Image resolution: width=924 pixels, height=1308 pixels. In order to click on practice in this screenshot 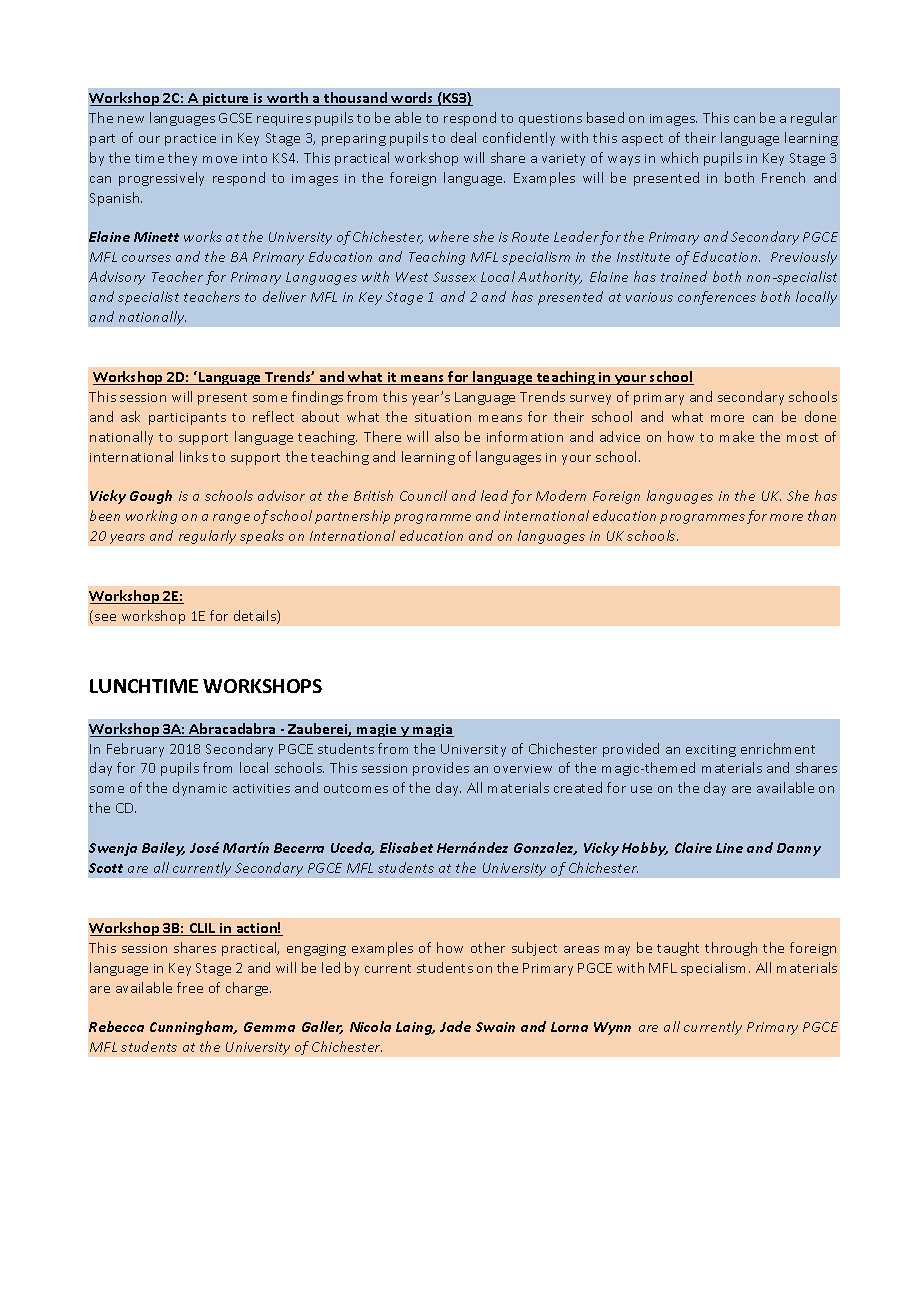, I will do `click(190, 140)`.
